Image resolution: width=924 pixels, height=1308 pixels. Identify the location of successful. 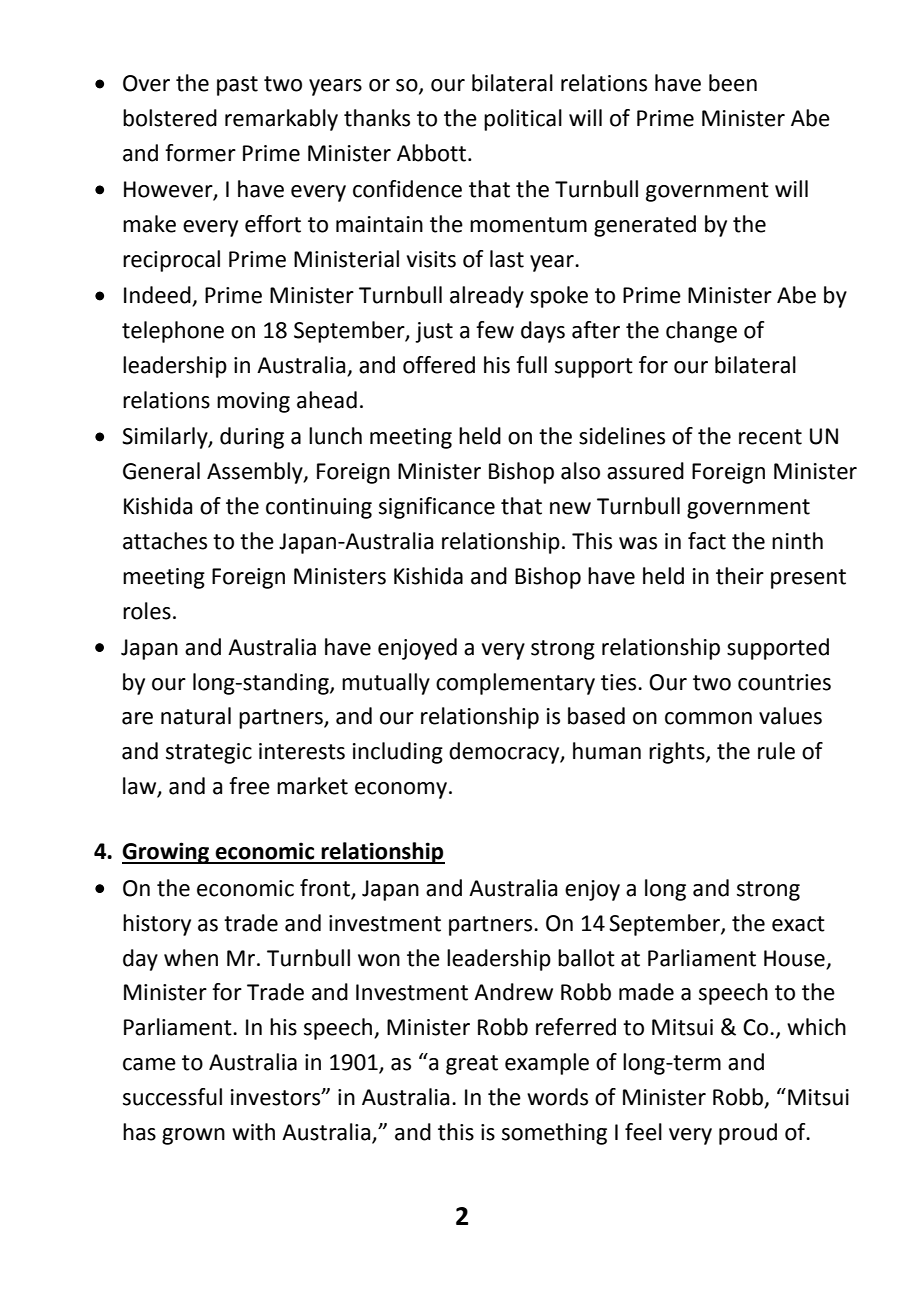
(172, 1097).
